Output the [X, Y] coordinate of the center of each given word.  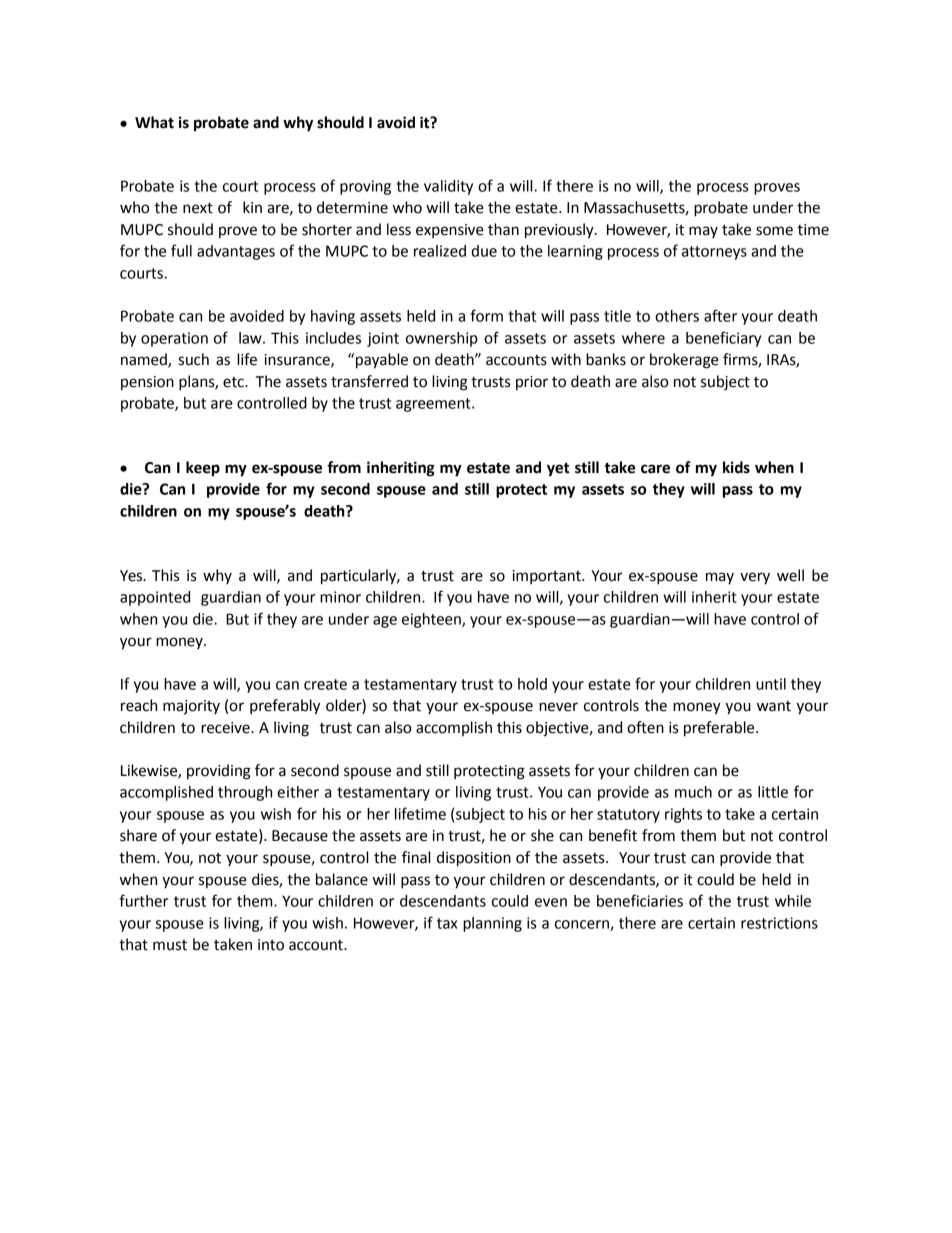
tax [447, 923]
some [774, 231]
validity [448, 187]
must [170, 945]
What [154, 122]
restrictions [779, 923]
